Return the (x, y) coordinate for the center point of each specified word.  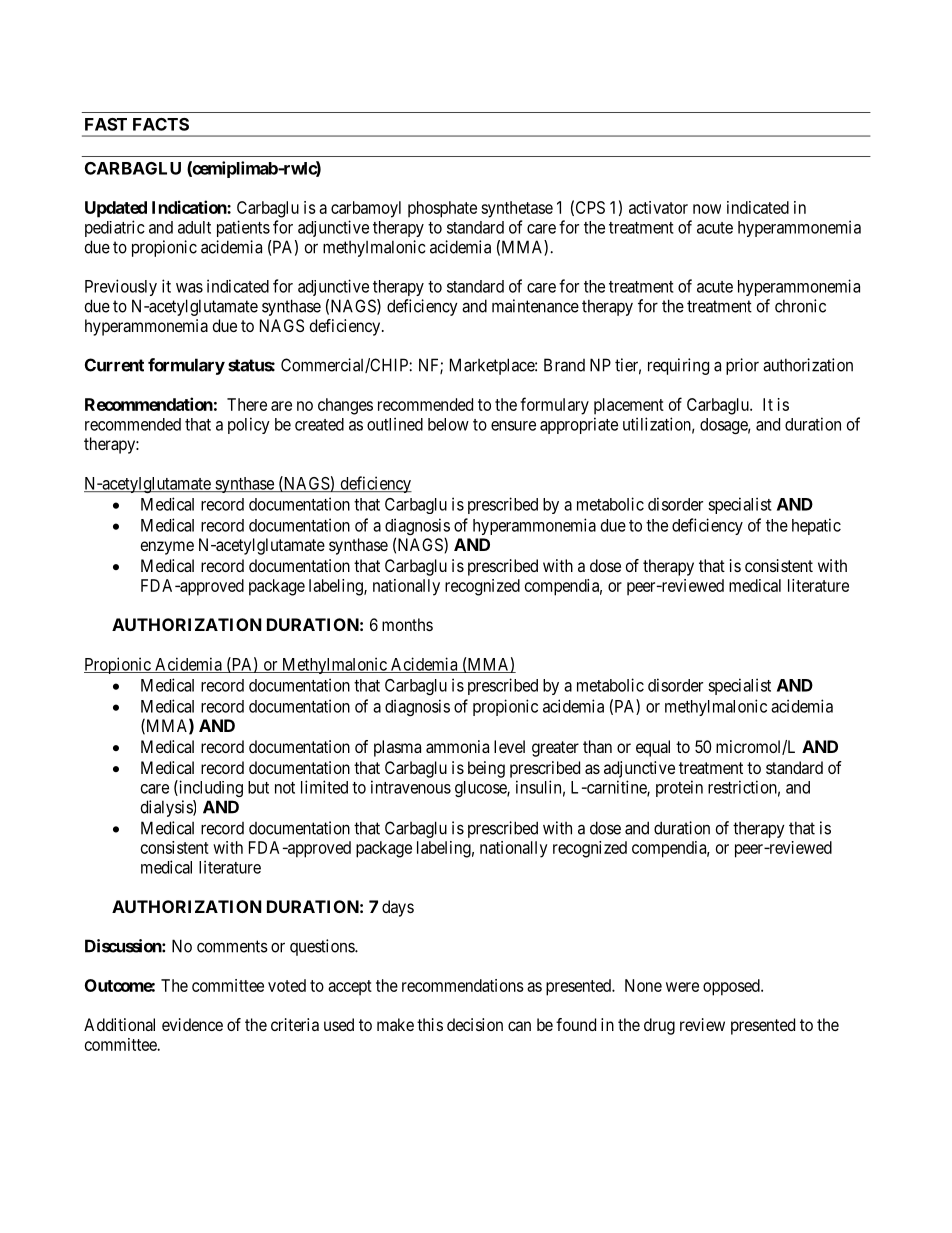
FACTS (161, 124)
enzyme (167, 548)
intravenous (411, 787)
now (707, 209)
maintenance (535, 306)
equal (653, 748)
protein (679, 788)
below (448, 424)
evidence (192, 1024)
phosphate (442, 209)
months (407, 624)
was (189, 288)
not (285, 788)
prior (742, 366)
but (258, 787)
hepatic (816, 526)
